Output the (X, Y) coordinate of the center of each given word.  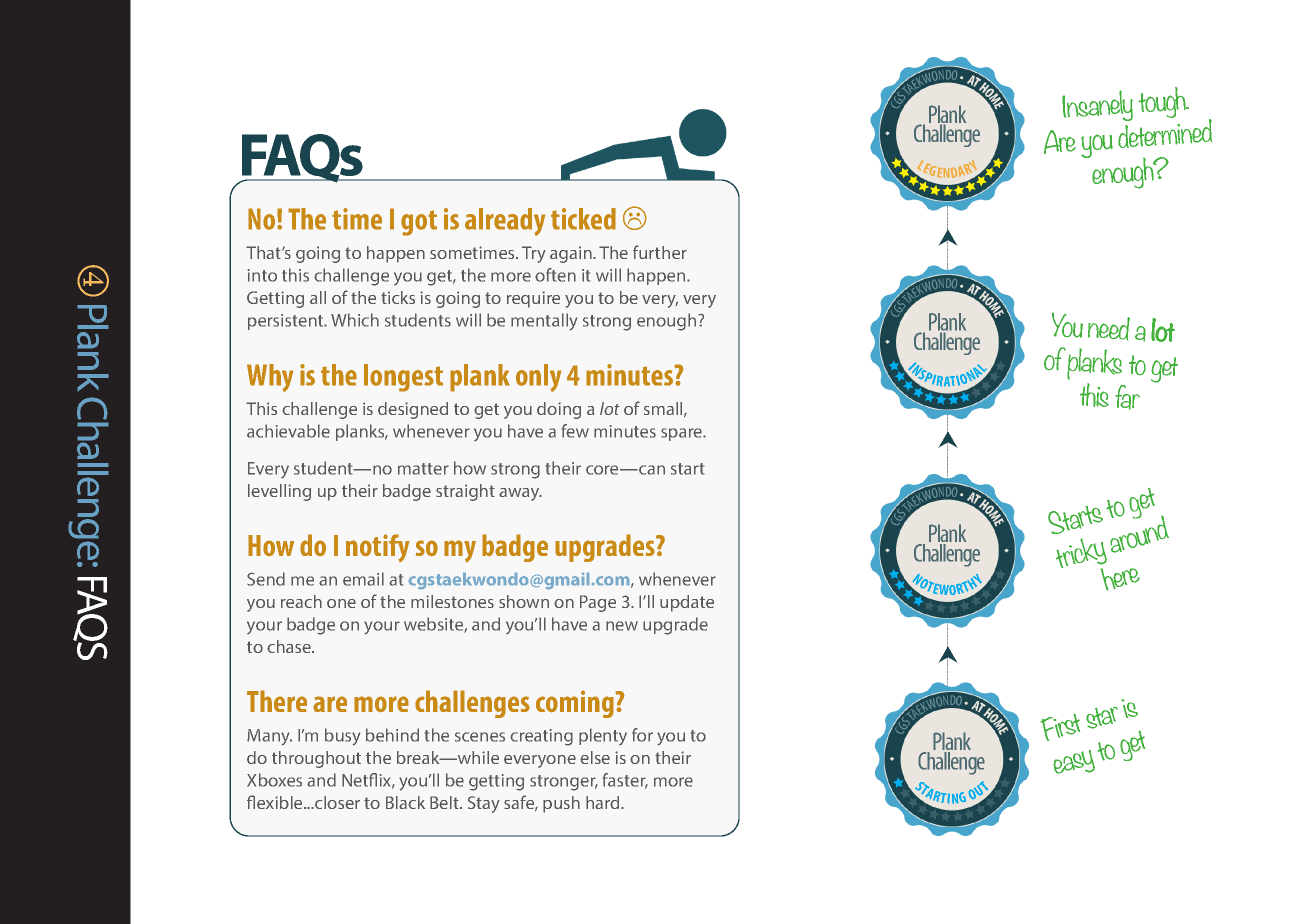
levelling (279, 492)
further (660, 252)
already (505, 222)
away (520, 494)
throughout (316, 759)
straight (465, 492)
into (262, 275)
